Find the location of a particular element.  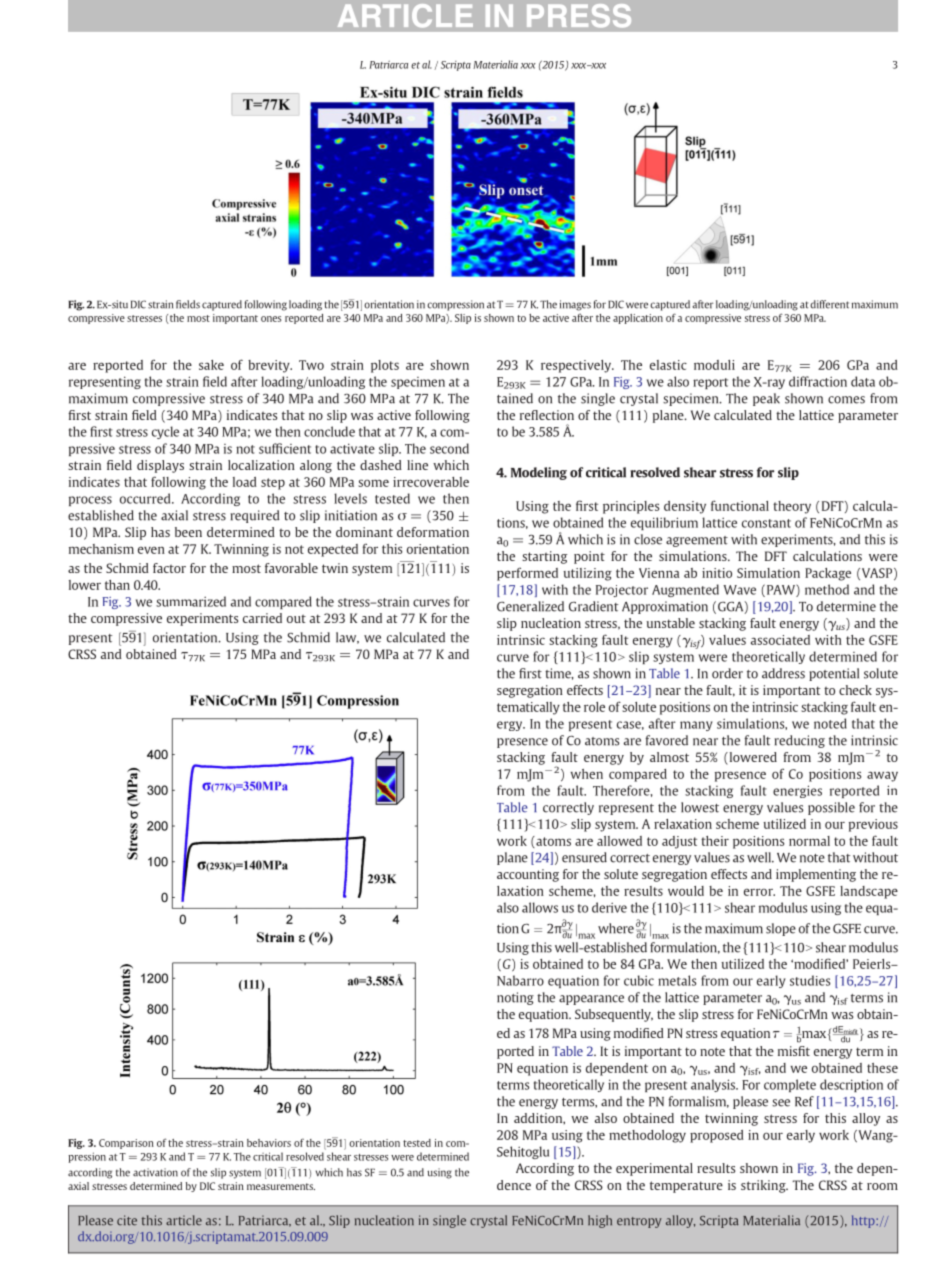

striking is located at coordinates (764, 1186).
